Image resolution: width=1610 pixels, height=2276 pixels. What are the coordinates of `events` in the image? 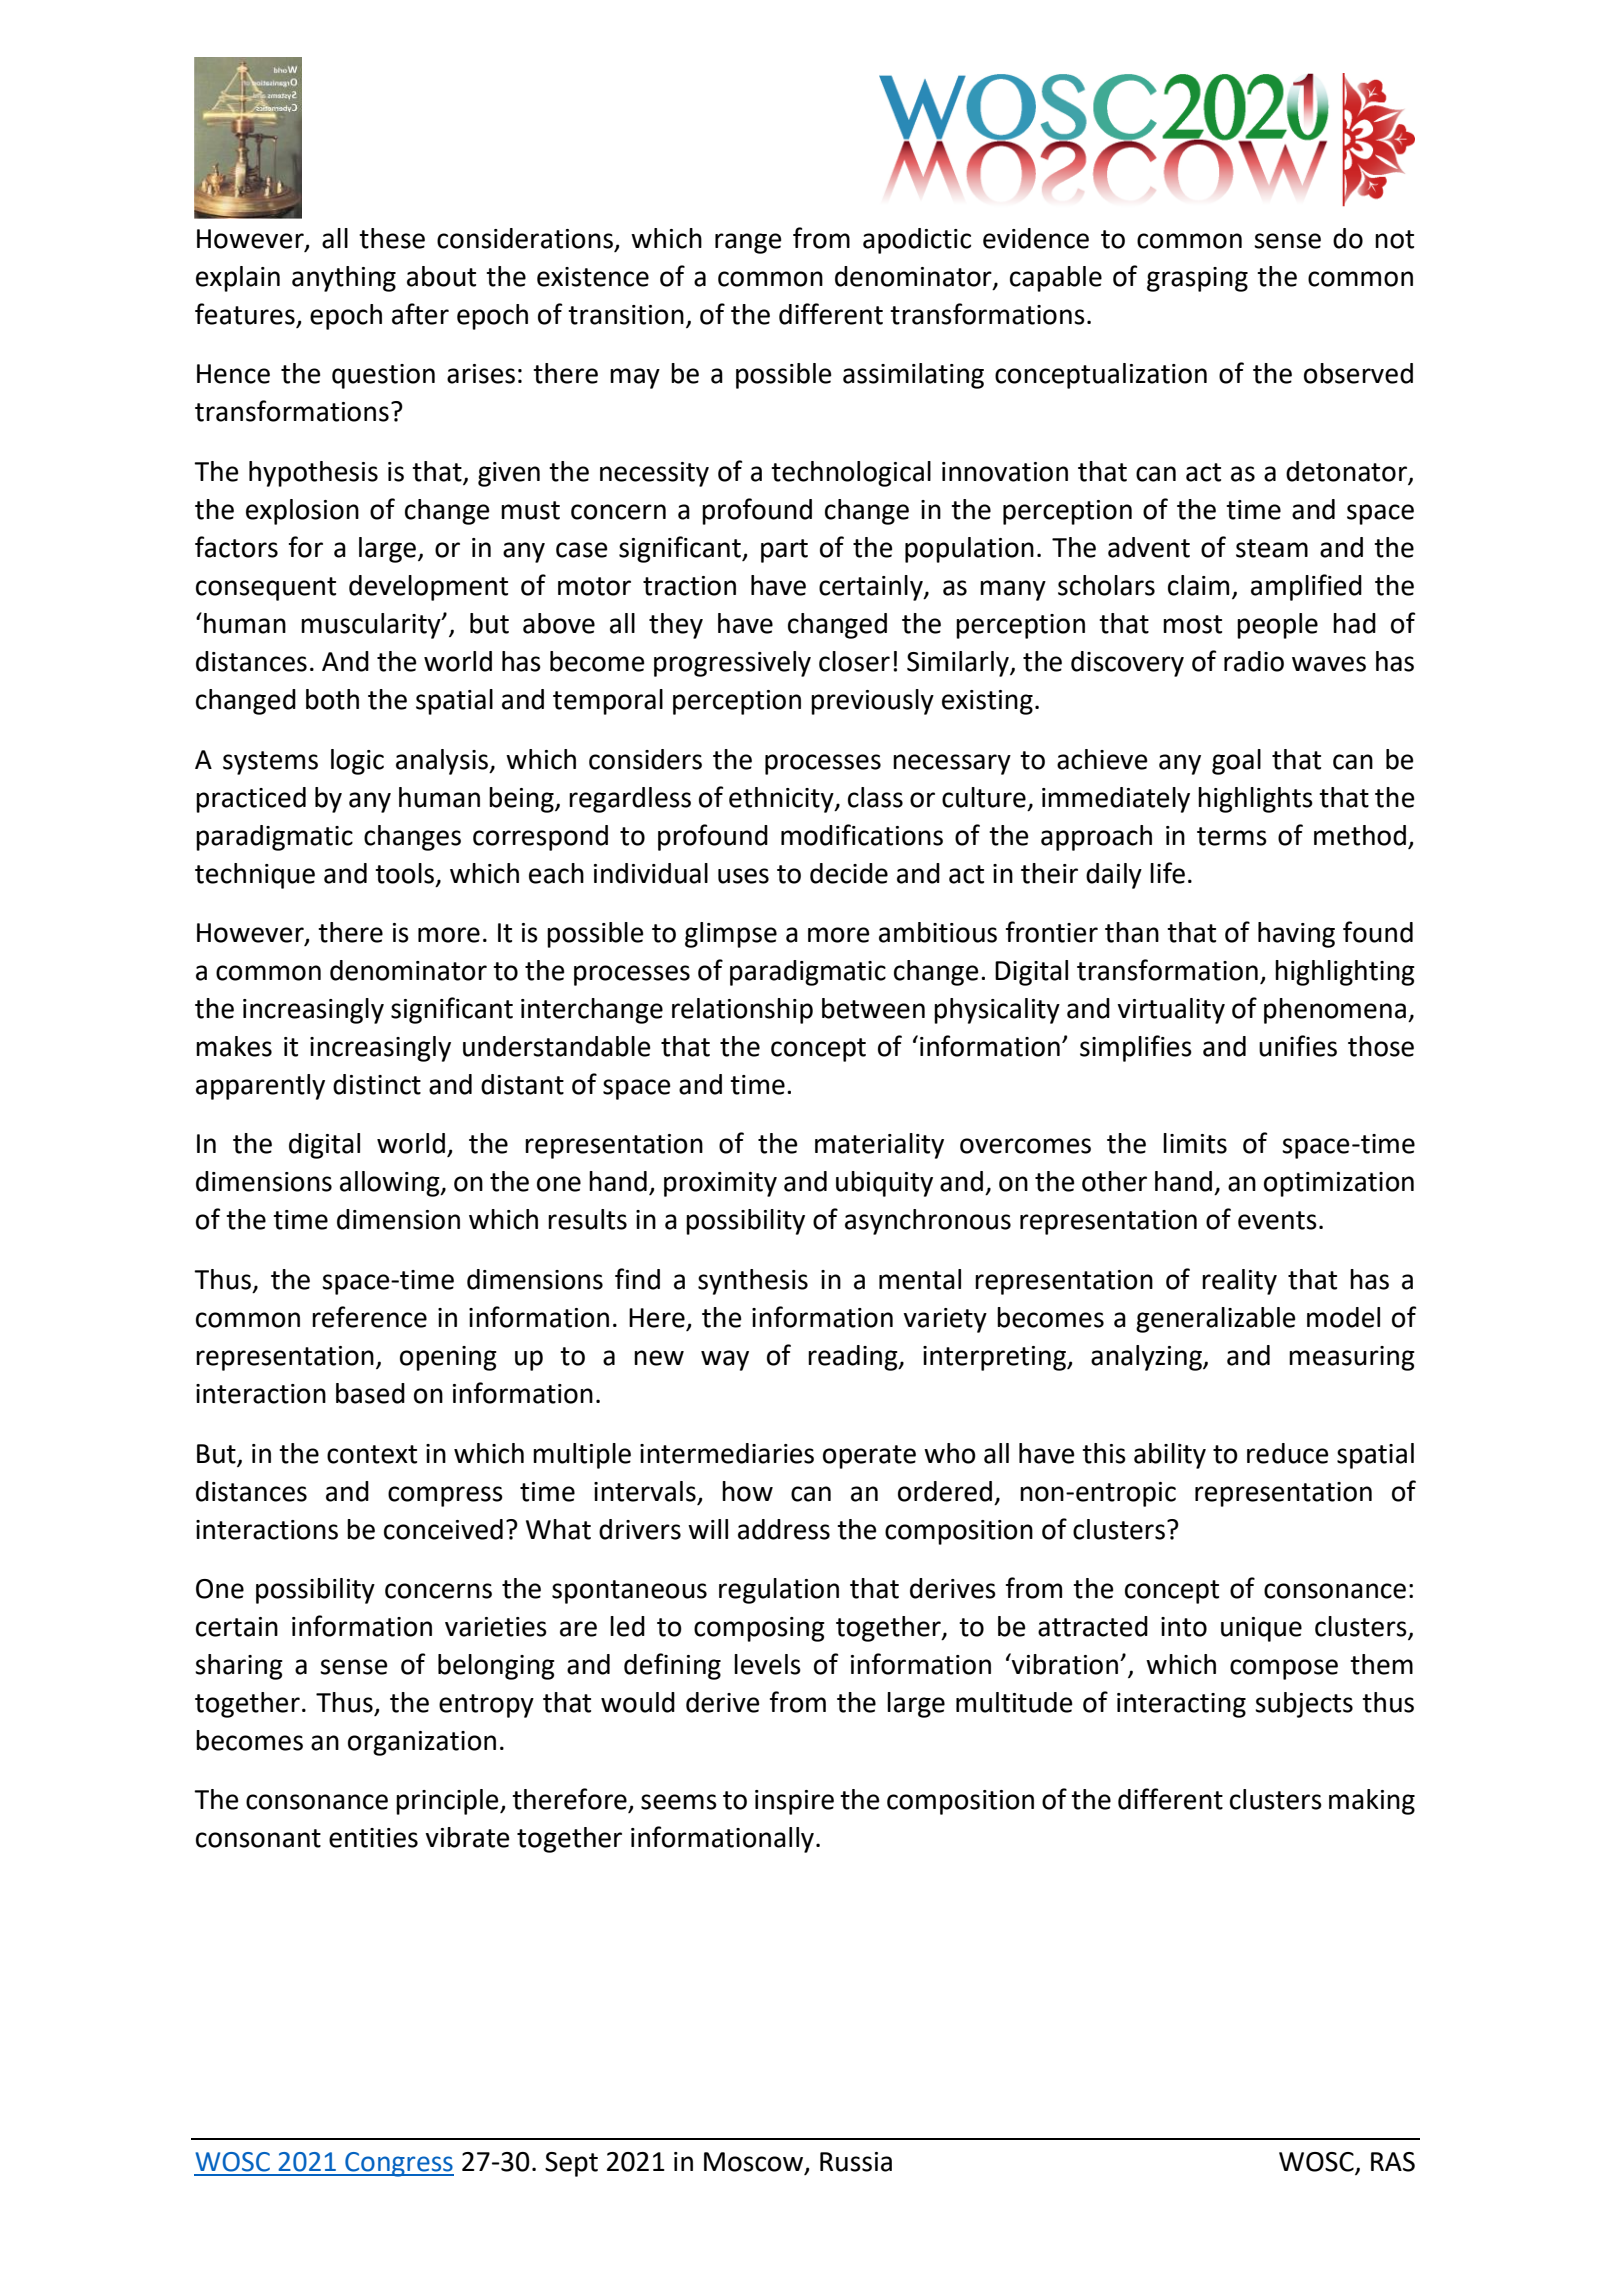 It's located at (1277, 1220).
